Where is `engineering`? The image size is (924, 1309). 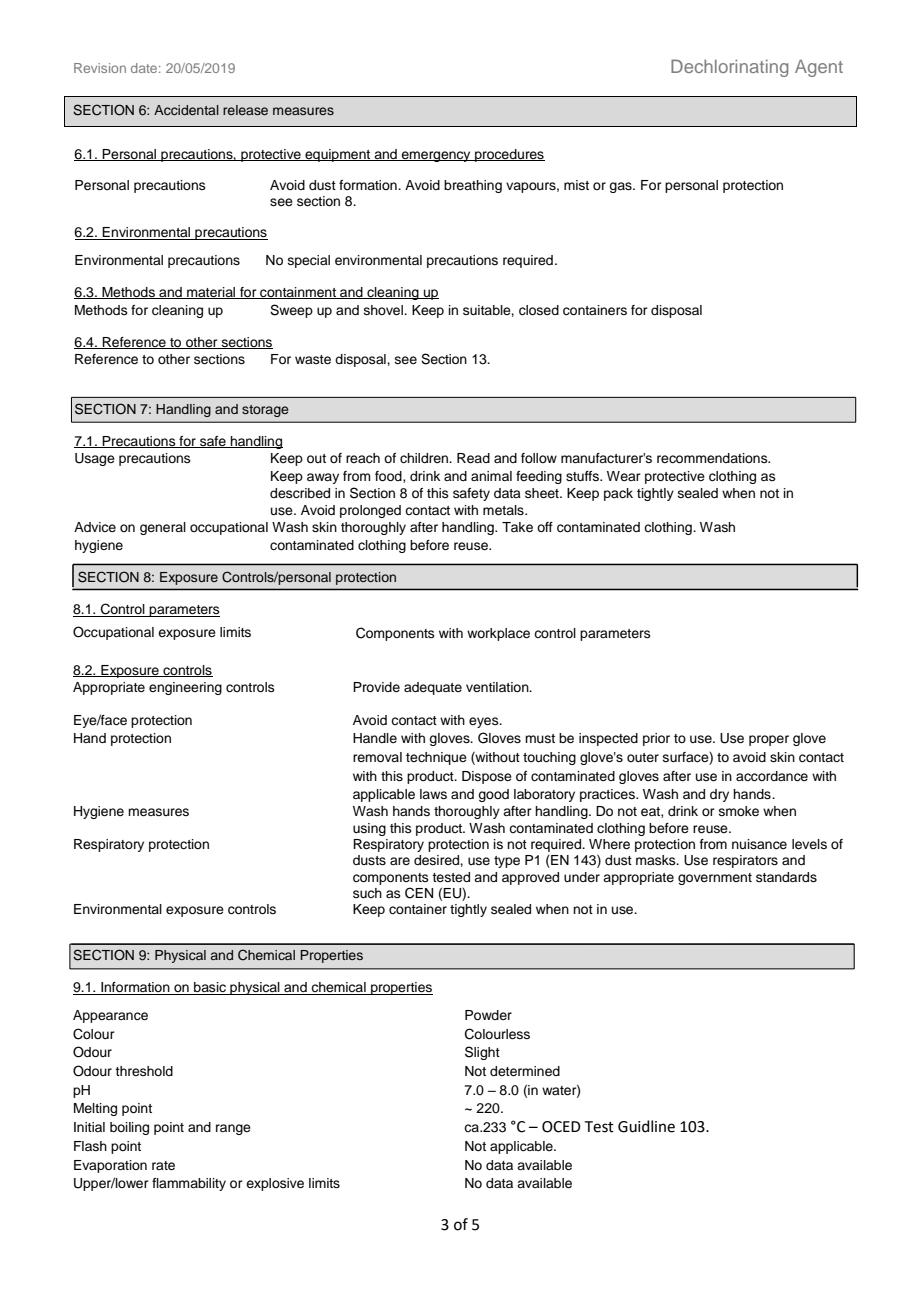 engineering is located at coordinates (185, 688).
